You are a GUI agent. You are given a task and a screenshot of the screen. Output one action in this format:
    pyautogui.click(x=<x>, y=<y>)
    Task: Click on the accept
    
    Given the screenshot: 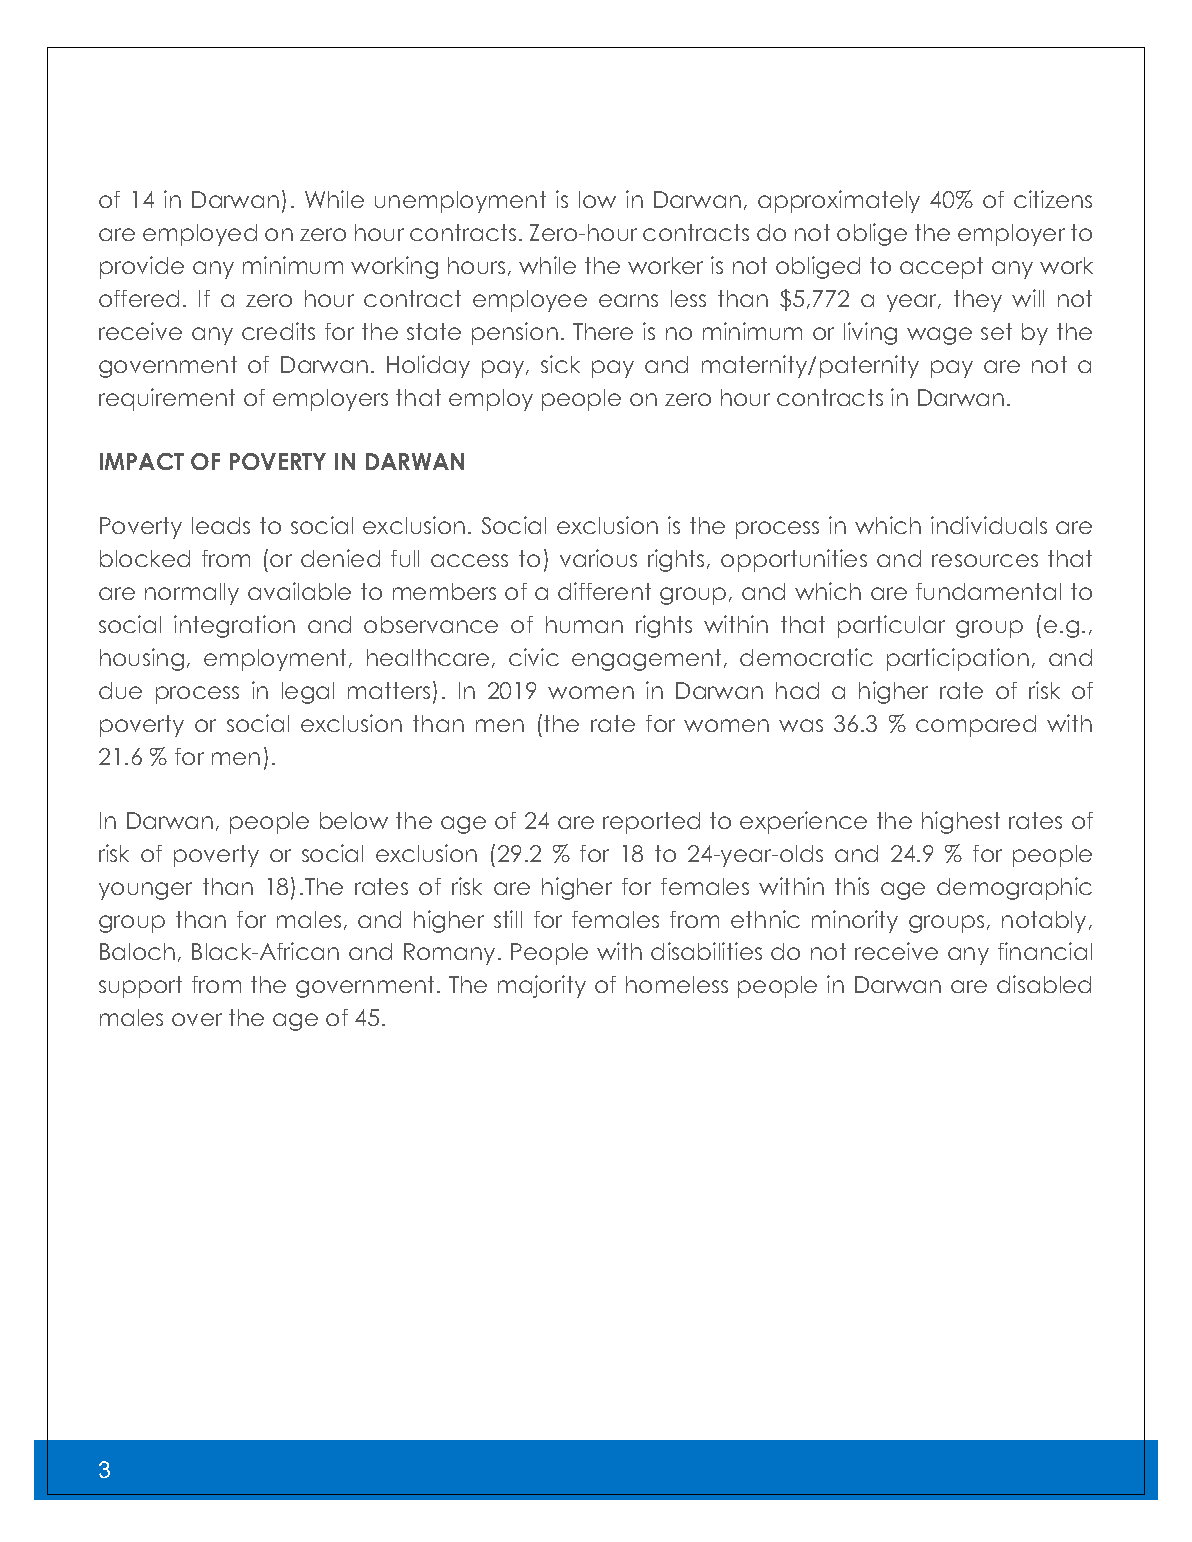 What is the action you would take?
    pyautogui.click(x=941, y=268)
